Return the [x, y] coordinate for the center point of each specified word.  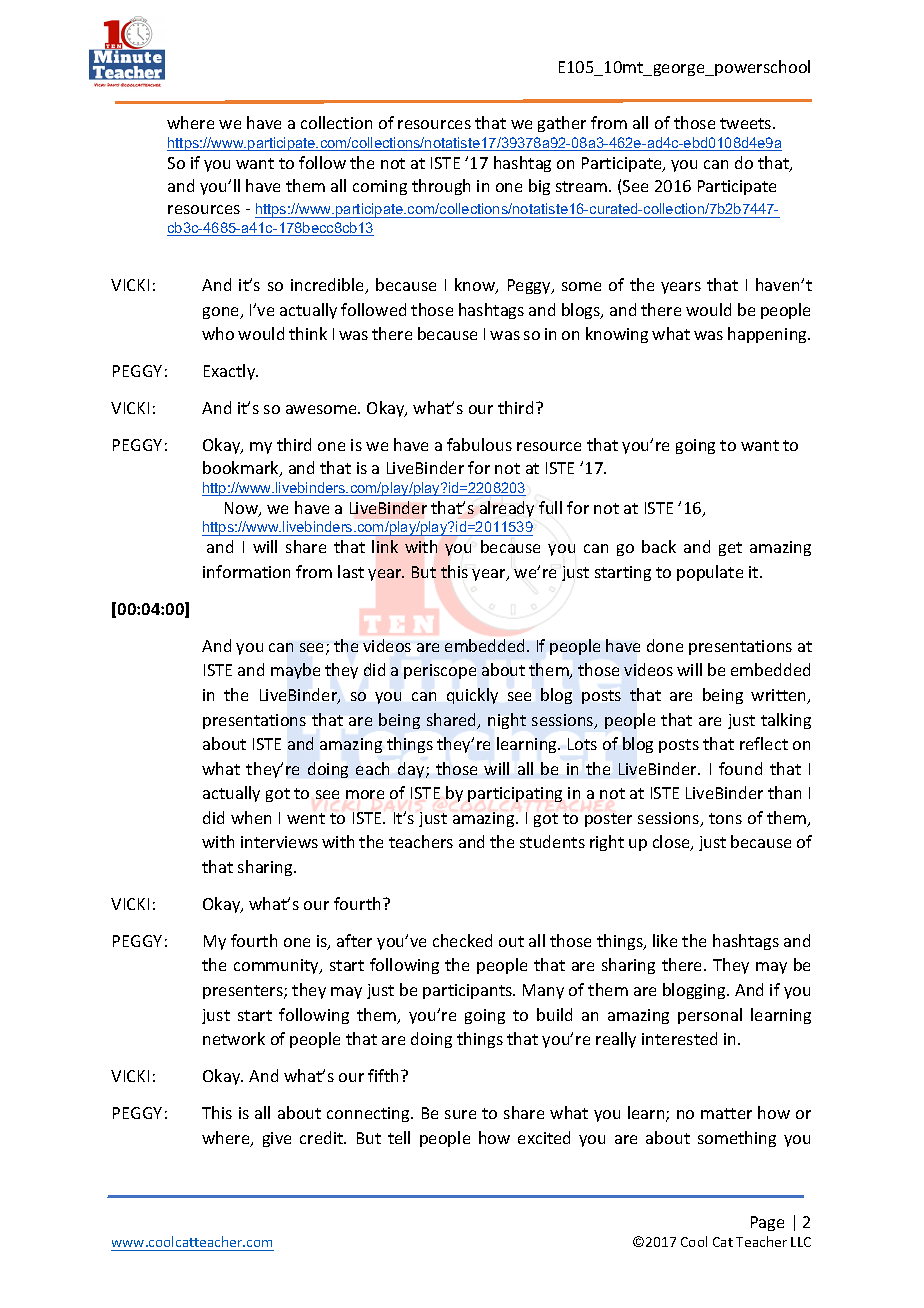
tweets [747, 123]
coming [380, 187]
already [507, 509]
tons [725, 818]
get [730, 549]
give [277, 1139]
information [246, 571]
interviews [279, 842]
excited [544, 1137]
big [539, 187]
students [552, 841]
